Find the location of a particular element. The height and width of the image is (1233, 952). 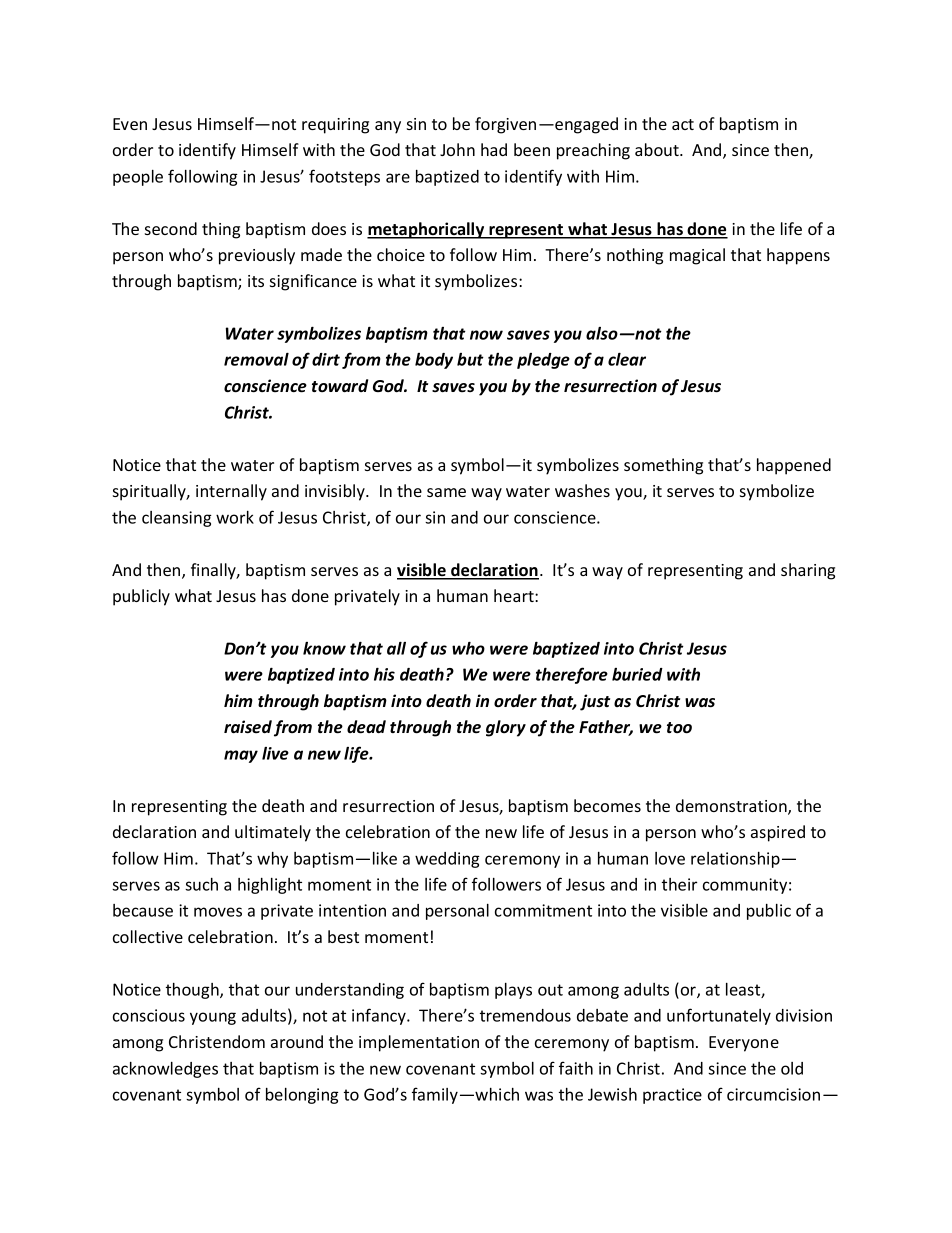

people is located at coordinates (138, 178).
